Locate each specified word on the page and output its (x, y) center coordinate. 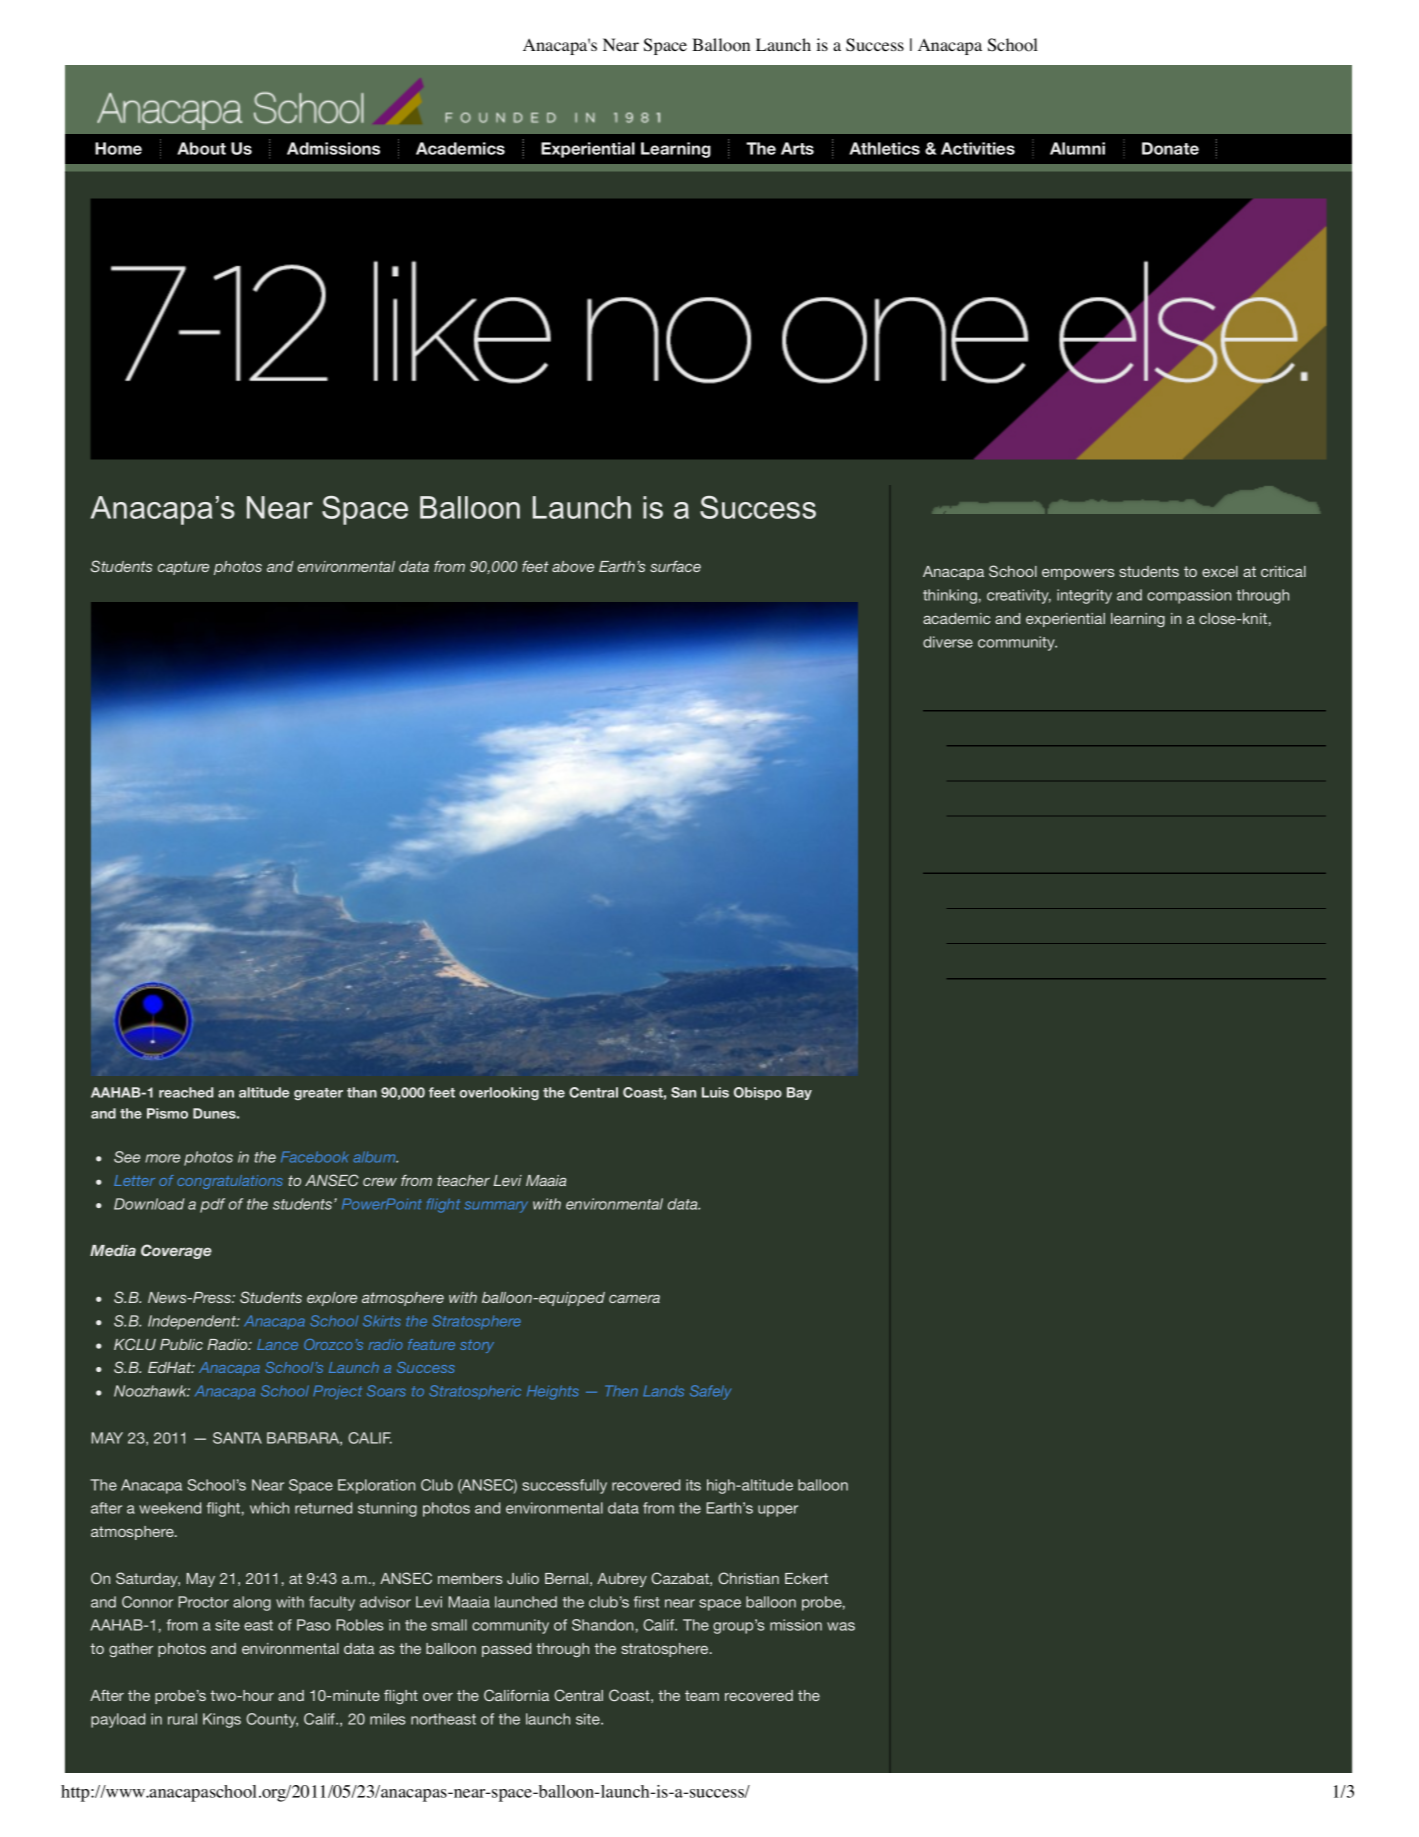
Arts (797, 148)
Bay (799, 1093)
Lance (277, 1344)
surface (675, 566)
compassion (1189, 596)
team (702, 1695)
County (272, 1720)
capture (183, 568)
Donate (1170, 148)
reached (186, 1092)
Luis (715, 1092)
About (201, 148)
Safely (710, 1392)
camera (634, 1299)
